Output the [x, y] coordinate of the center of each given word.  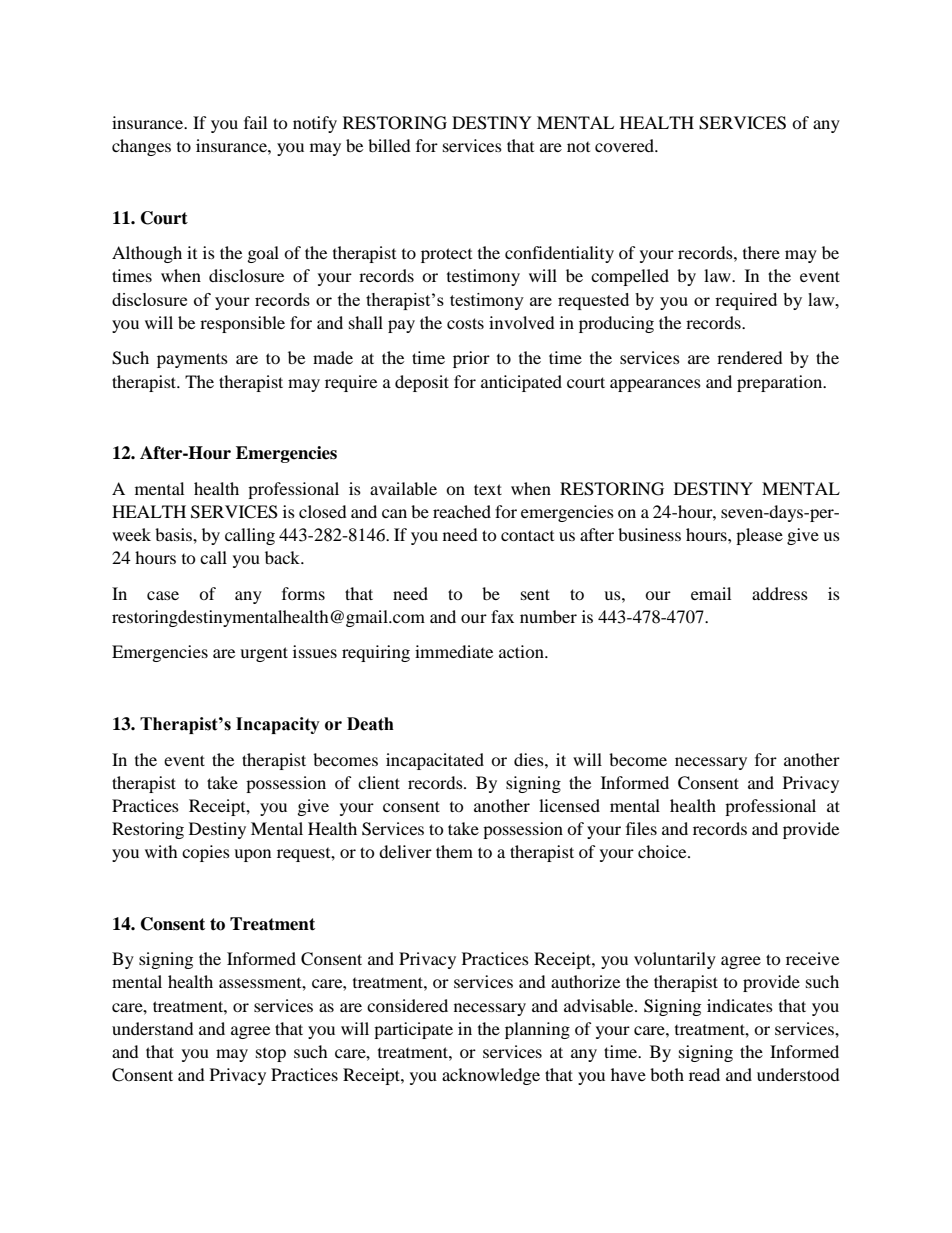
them [454, 851]
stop [271, 1055]
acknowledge [491, 1076]
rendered [750, 357]
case [163, 595]
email [711, 593]
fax [502, 616]
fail [255, 122]
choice [663, 851]
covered [626, 145]
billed [389, 145]
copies [206, 853]
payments [192, 360]
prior [471, 359]
